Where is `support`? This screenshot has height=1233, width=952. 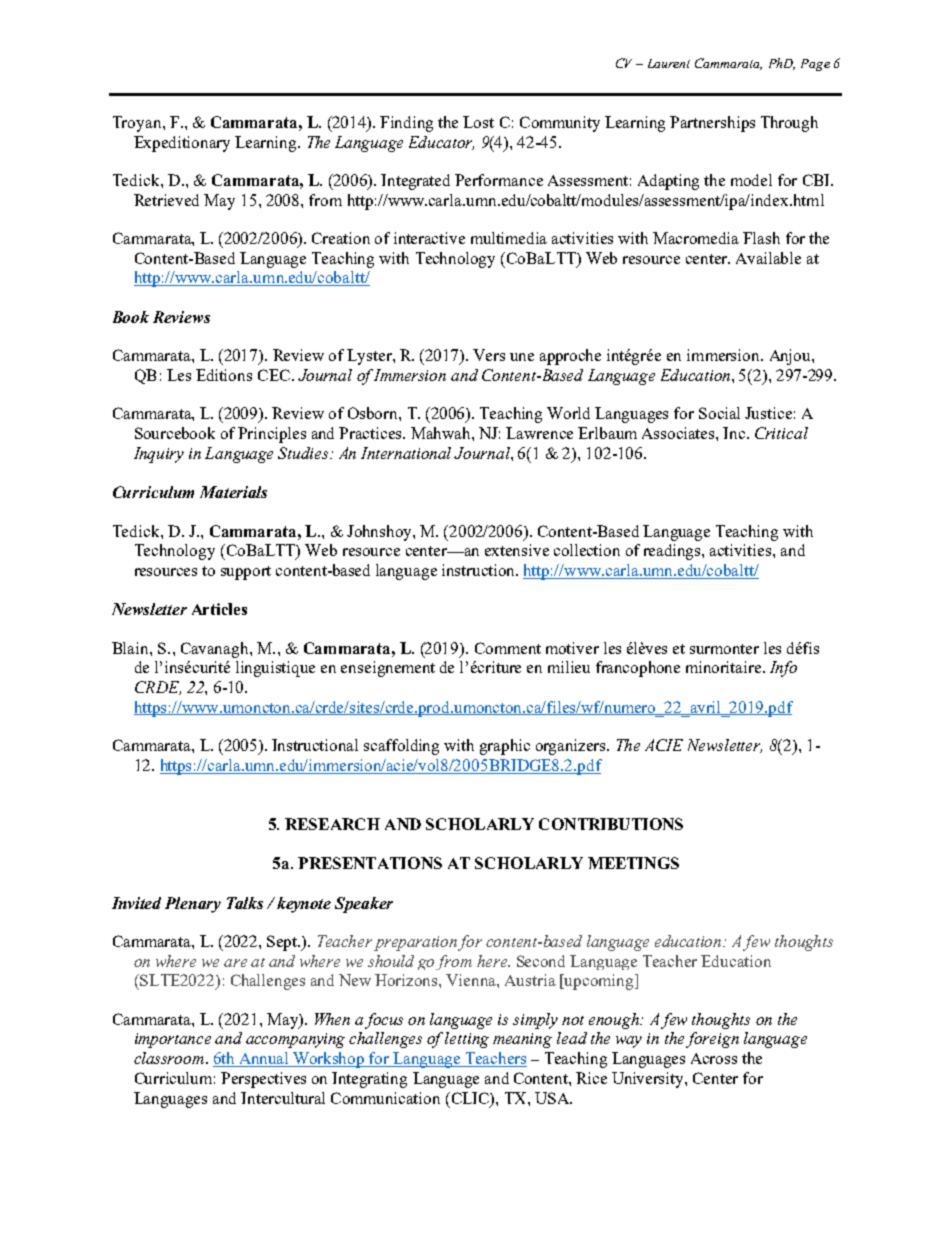 support is located at coordinates (246, 573).
